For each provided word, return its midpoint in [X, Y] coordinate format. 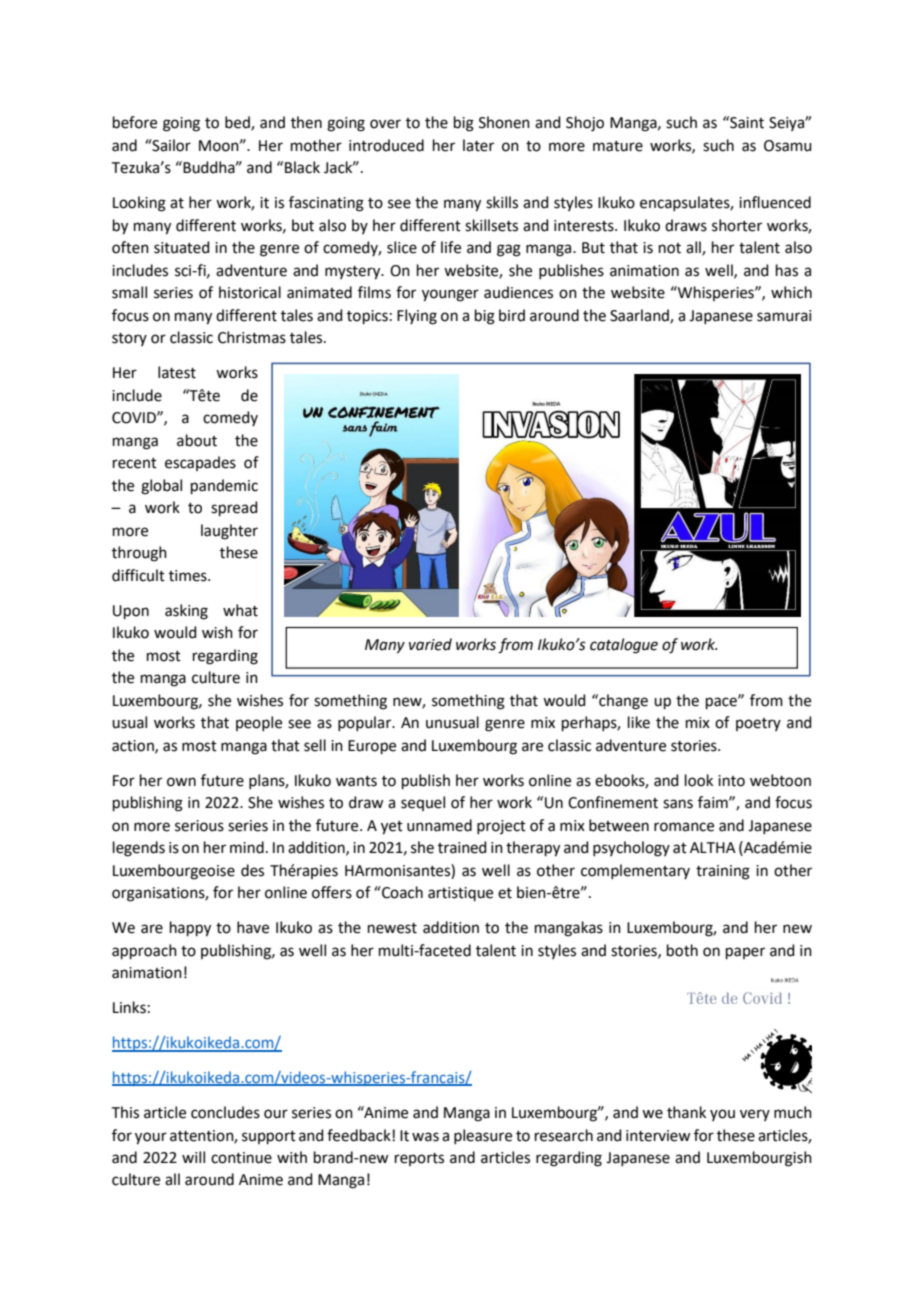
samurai [784, 316]
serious [199, 826]
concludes [225, 1112]
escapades [200, 463]
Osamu [788, 146]
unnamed [439, 825]
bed [238, 123]
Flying [417, 317]
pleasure [483, 1136]
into [731, 781]
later [478, 145]
